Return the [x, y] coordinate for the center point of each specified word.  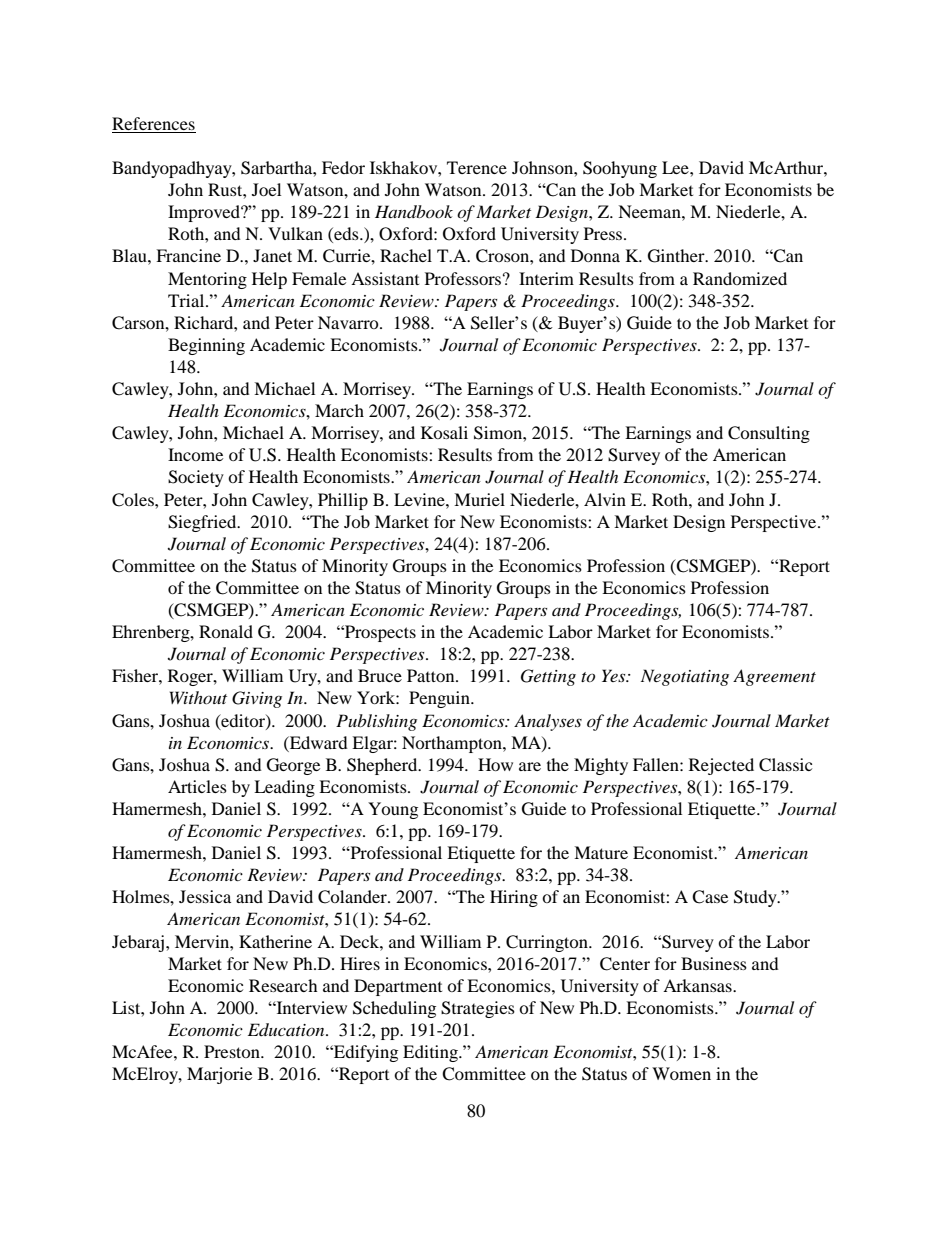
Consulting [769, 434]
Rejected [721, 766]
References [153, 123]
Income [195, 454]
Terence [477, 167]
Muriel [479, 499]
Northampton [453, 744]
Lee [676, 167]
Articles [197, 786]
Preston [233, 1051]
